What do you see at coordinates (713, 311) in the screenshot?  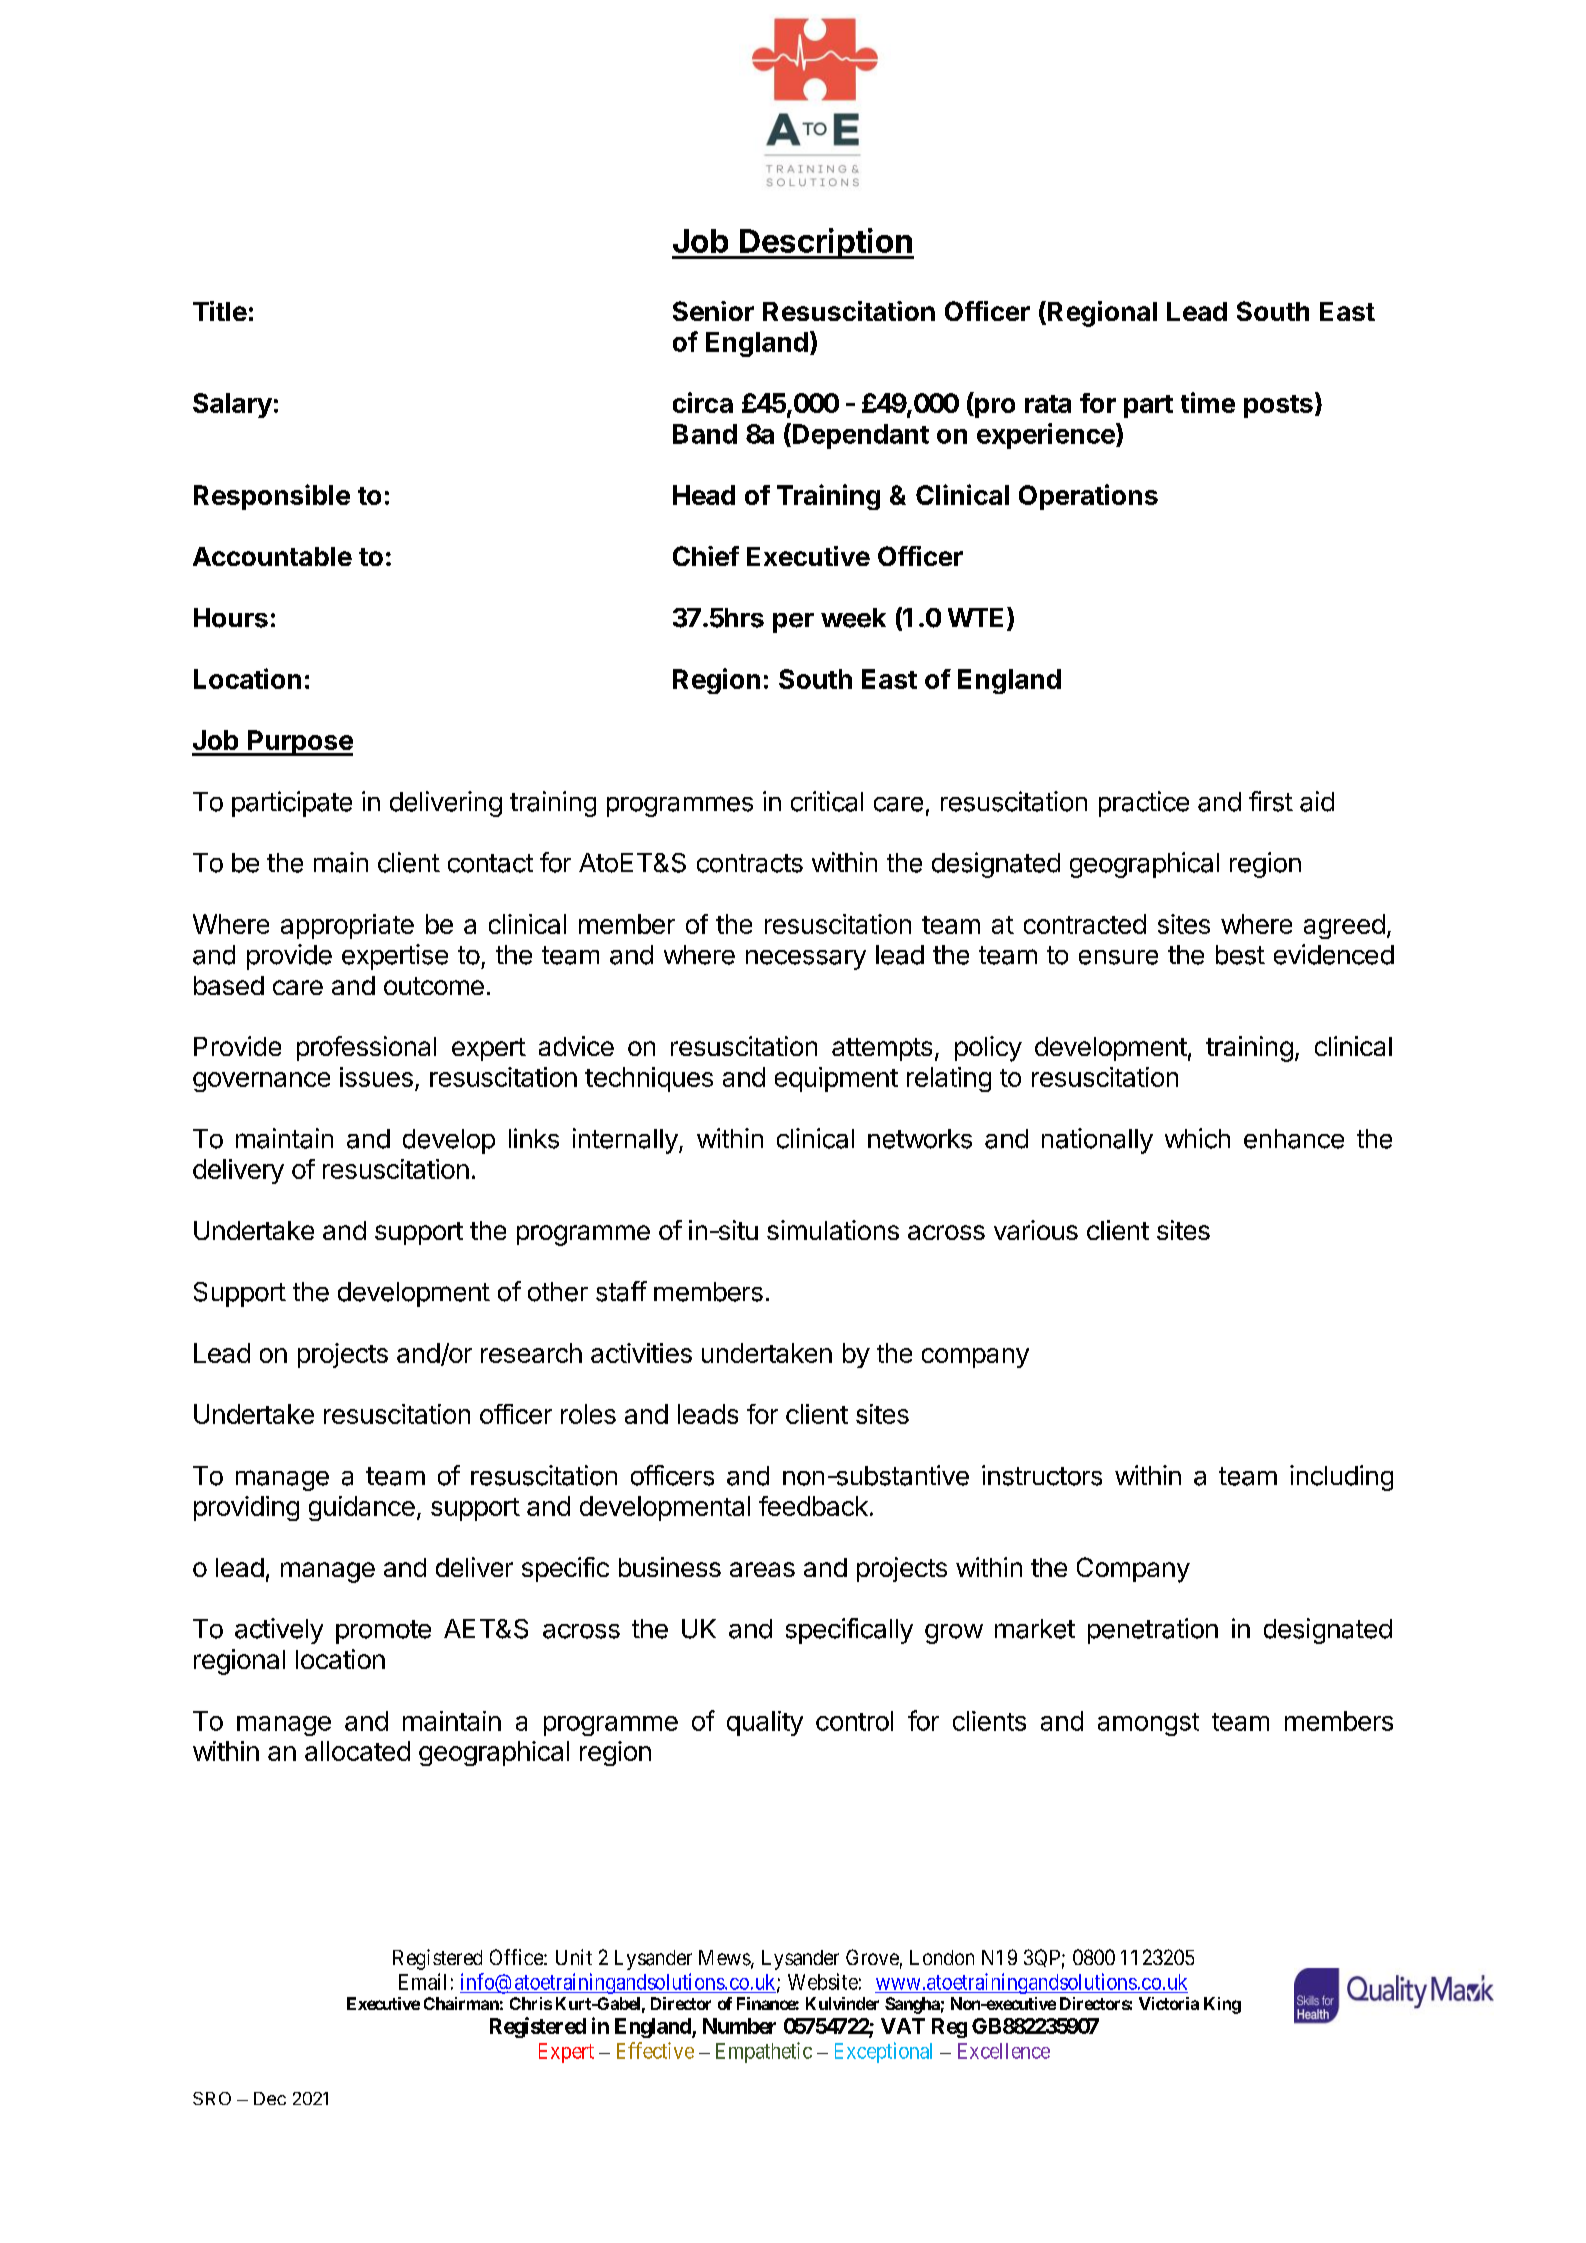 I see `Senior` at bounding box center [713, 311].
